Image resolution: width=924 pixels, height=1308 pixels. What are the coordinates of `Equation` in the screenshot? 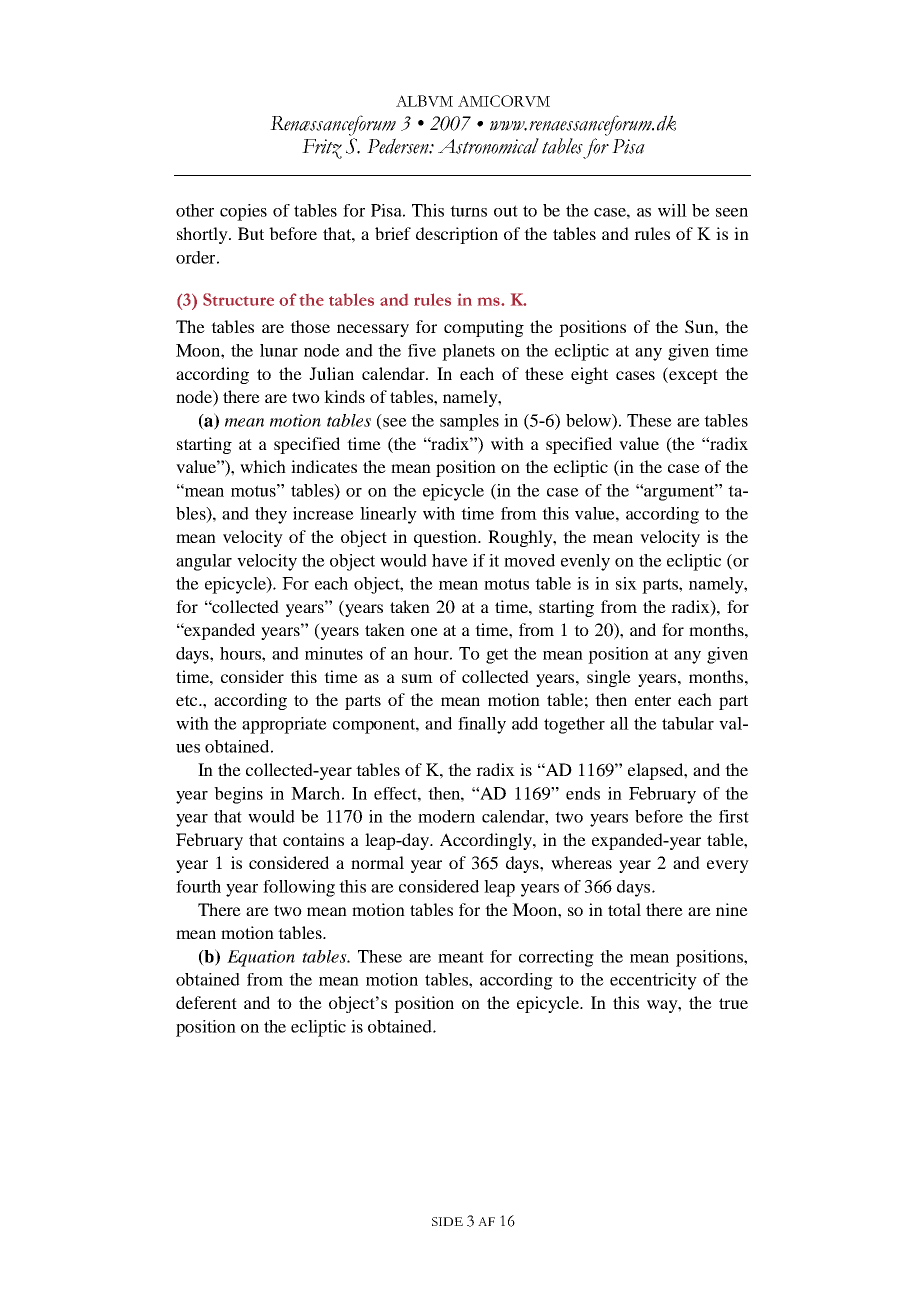 It's located at (261, 958).
